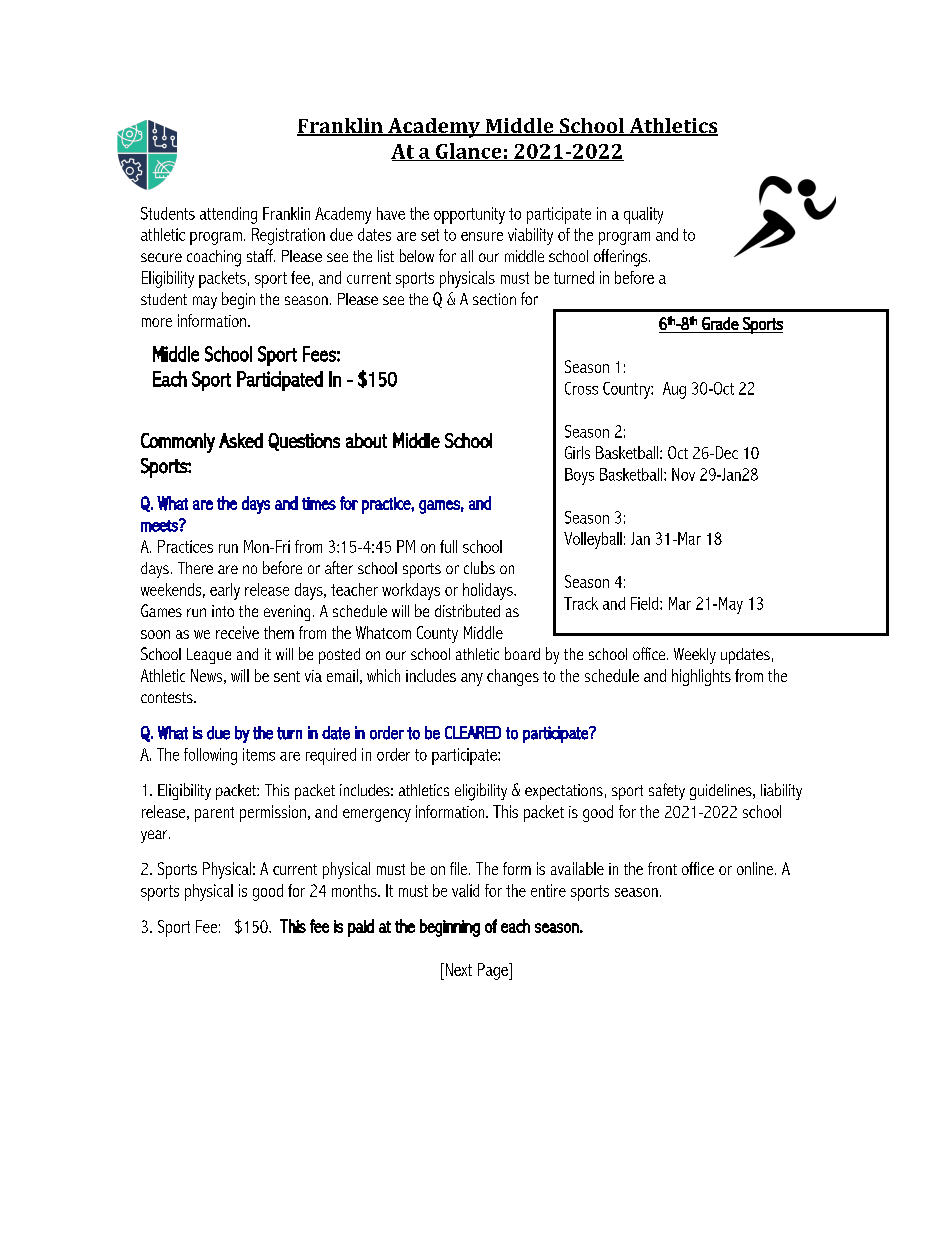 Image resolution: width=952 pixels, height=1233 pixels. What do you see at coordinates (361, 928) in the screenshot?
I see `paid` at bounding box center [361, 928].
